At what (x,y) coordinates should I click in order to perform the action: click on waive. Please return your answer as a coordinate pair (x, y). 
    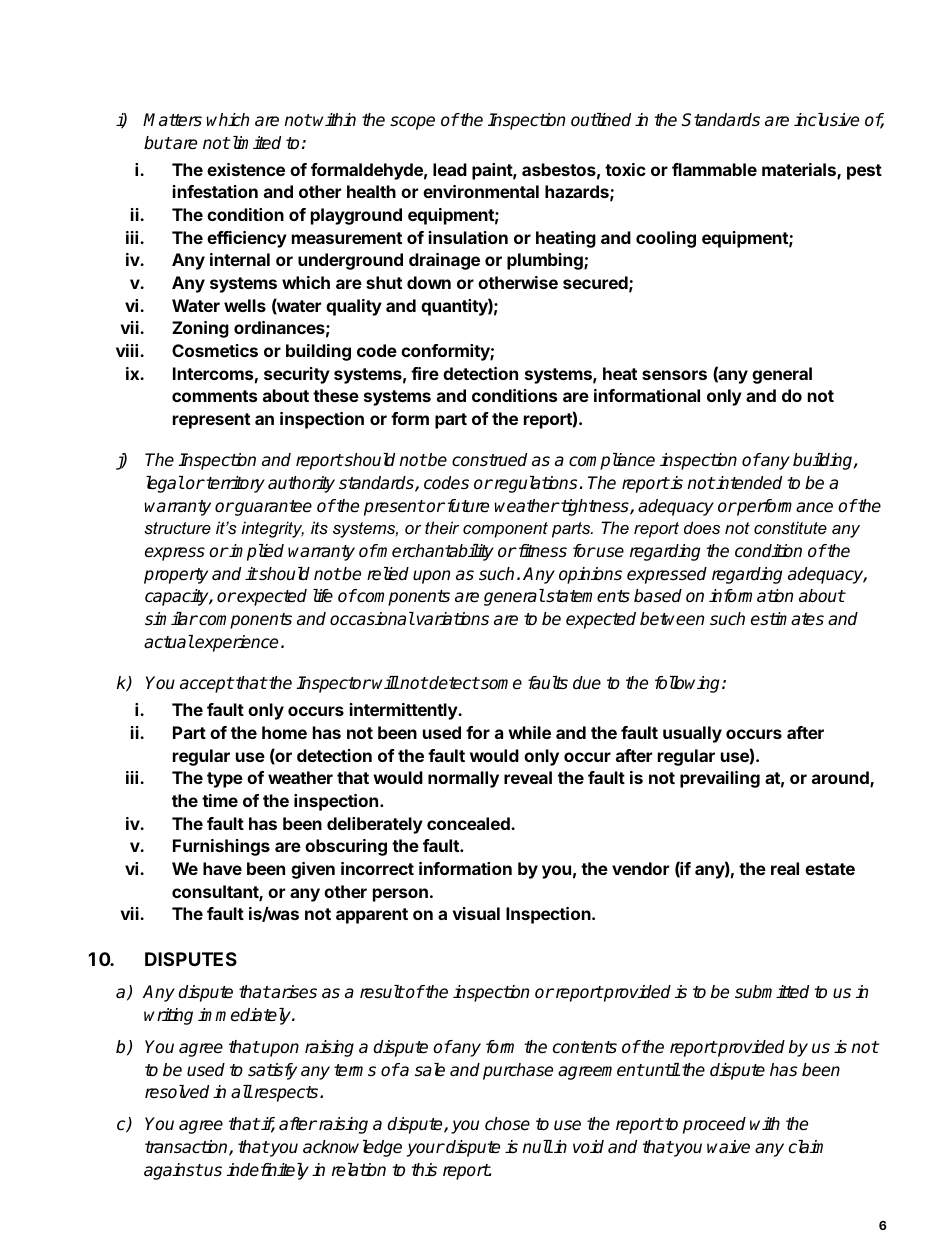
    Looking at the image, I should click on (728, 1147).
